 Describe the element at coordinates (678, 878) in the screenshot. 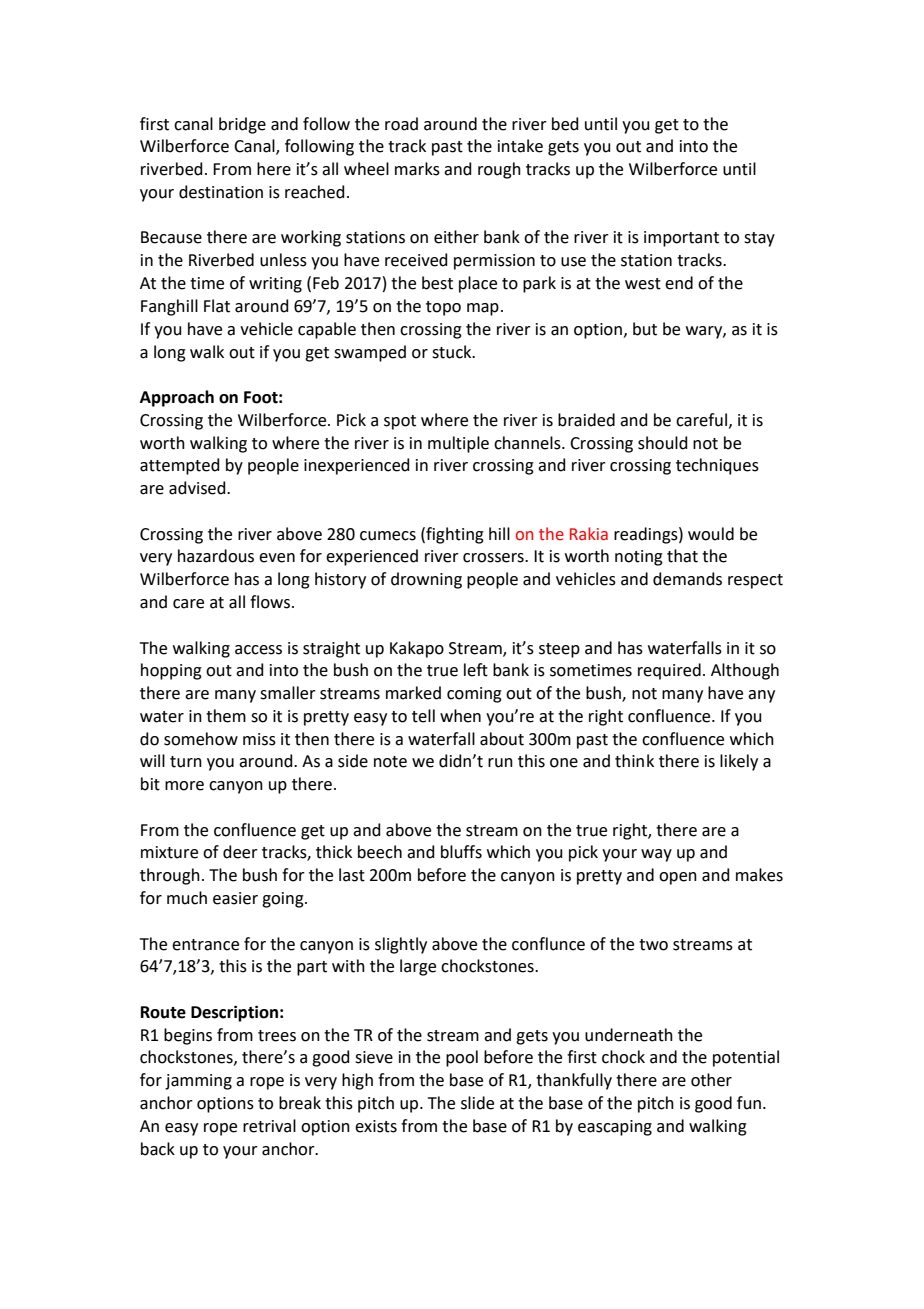

I see `open` at that location.
